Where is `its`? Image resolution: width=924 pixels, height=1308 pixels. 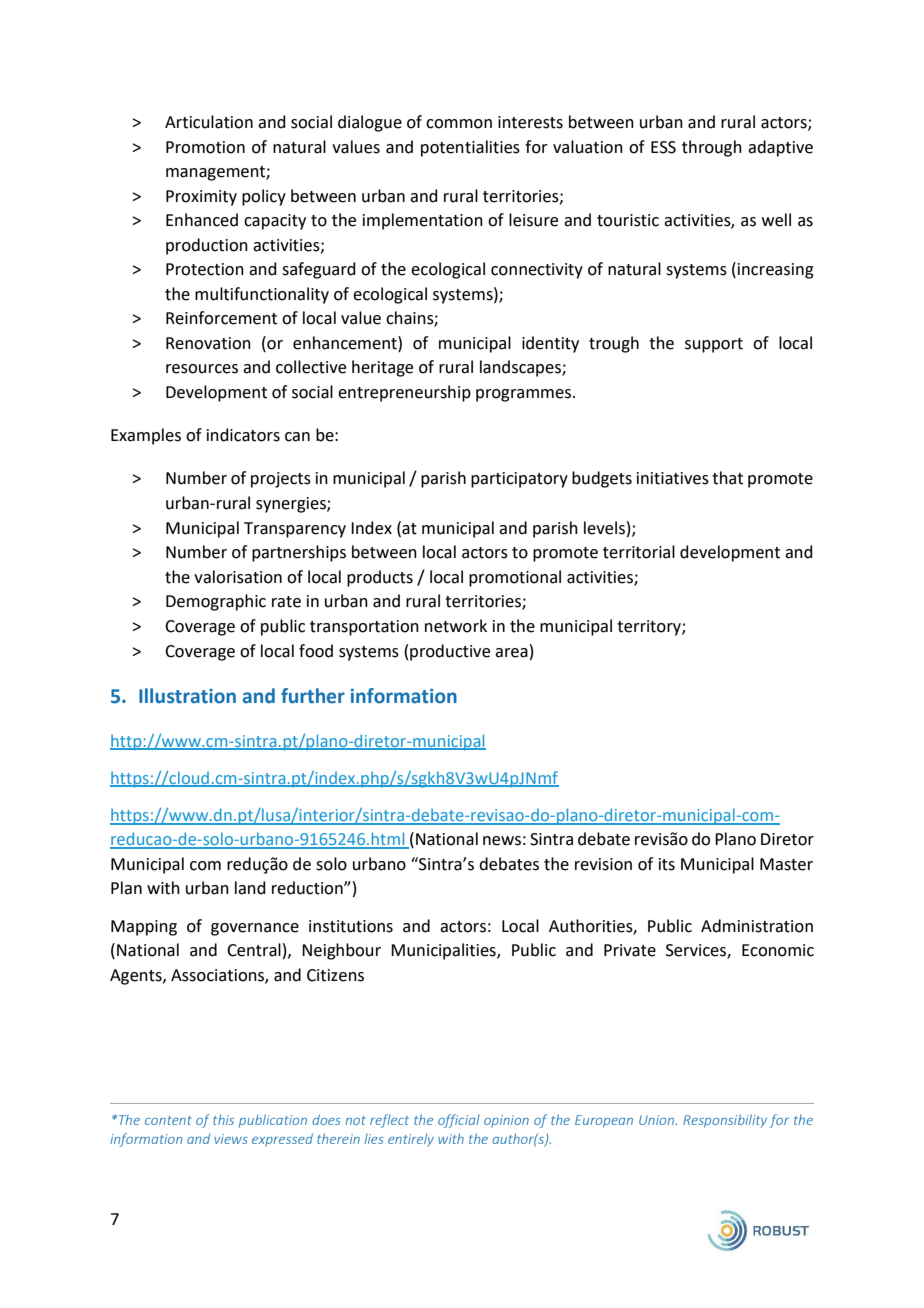 its is located at coordinates (667, 864).
